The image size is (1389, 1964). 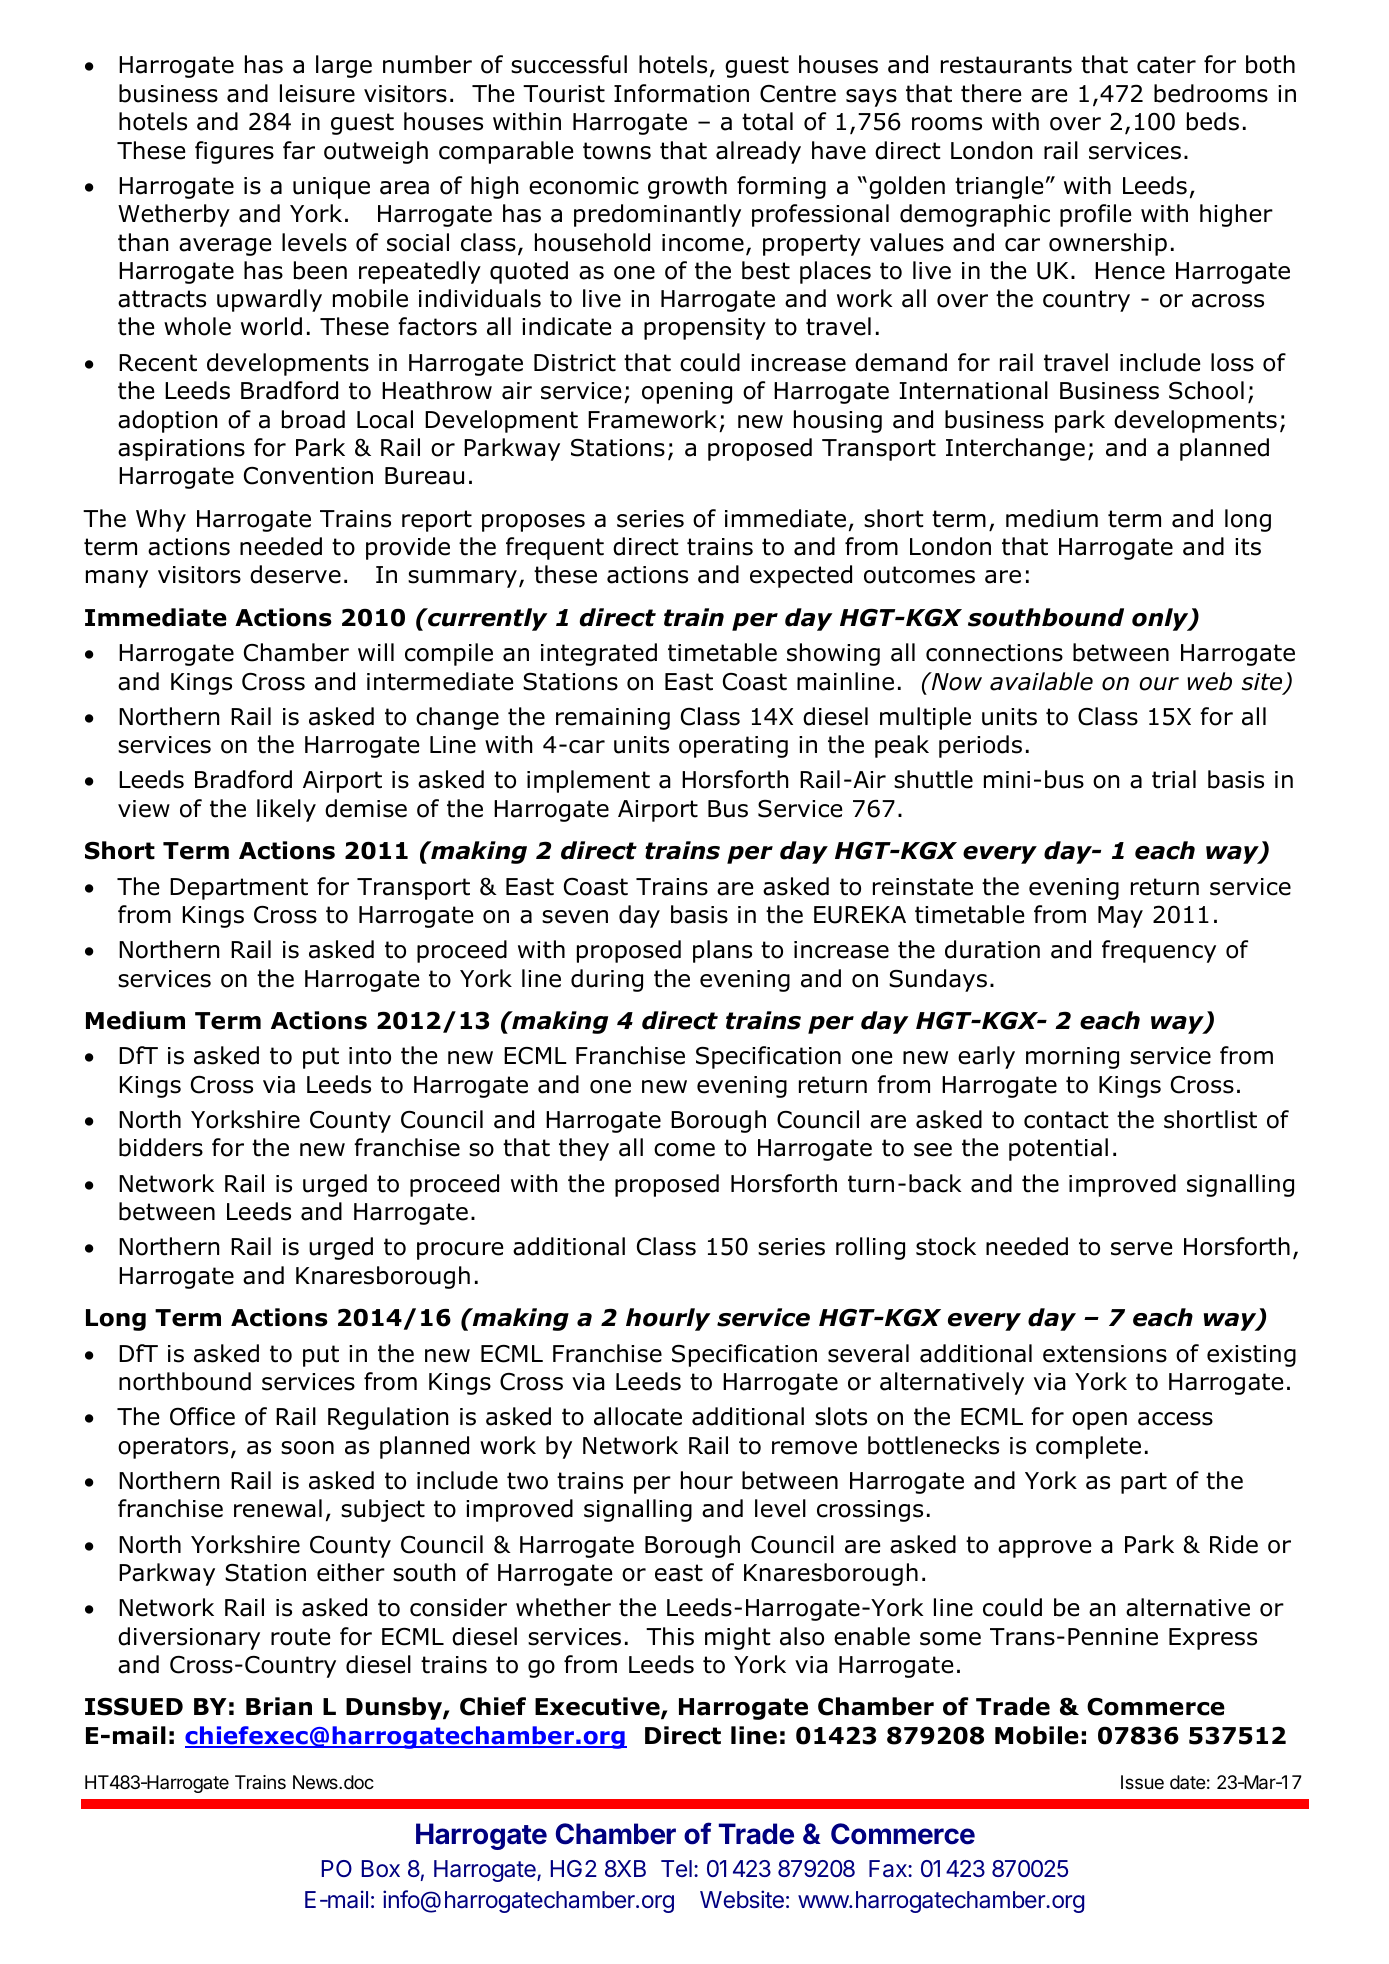 I want to click on into, so click(x=370, y=1056).
